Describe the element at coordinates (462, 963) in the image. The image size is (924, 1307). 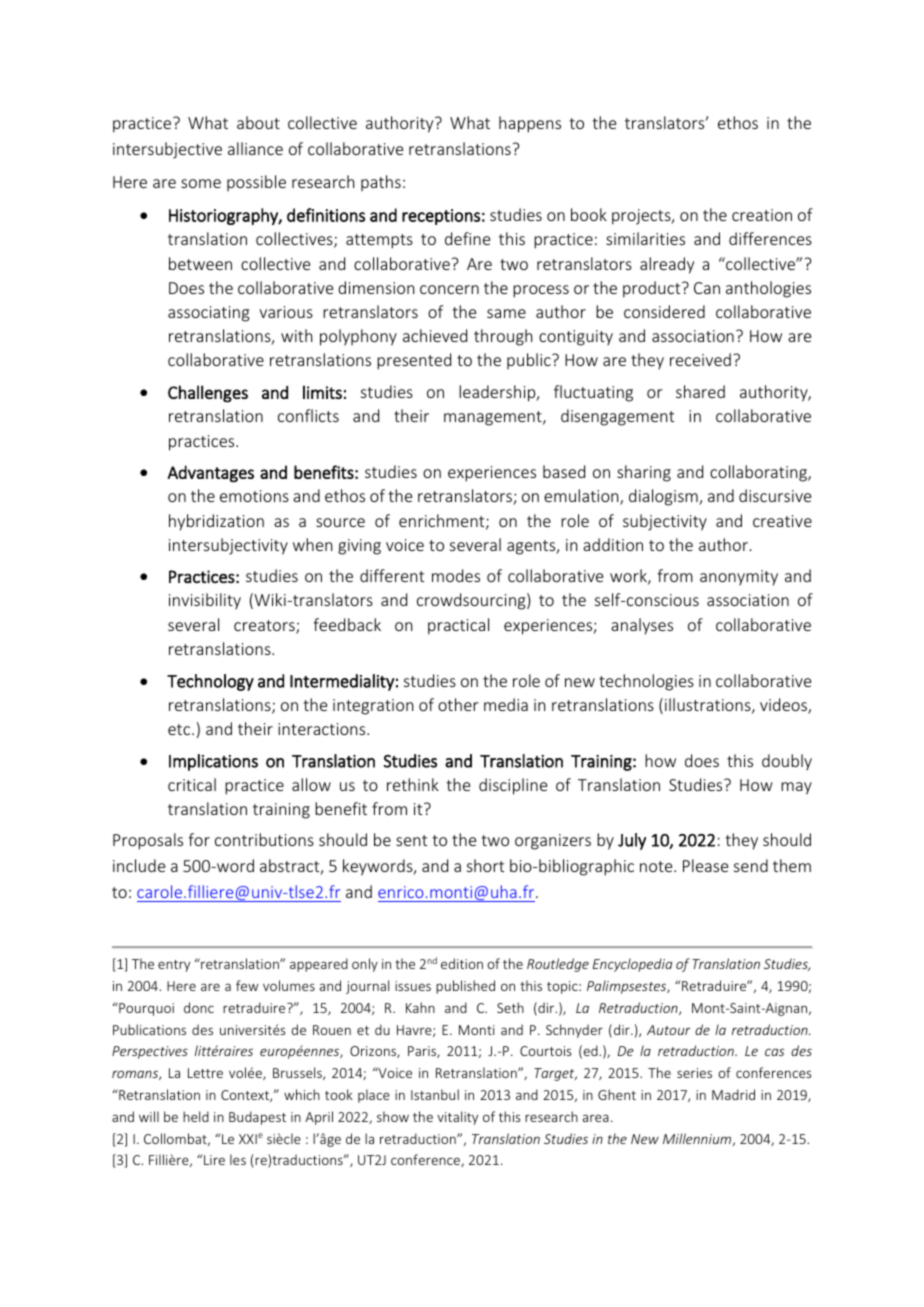
I see `edition` at that location.
